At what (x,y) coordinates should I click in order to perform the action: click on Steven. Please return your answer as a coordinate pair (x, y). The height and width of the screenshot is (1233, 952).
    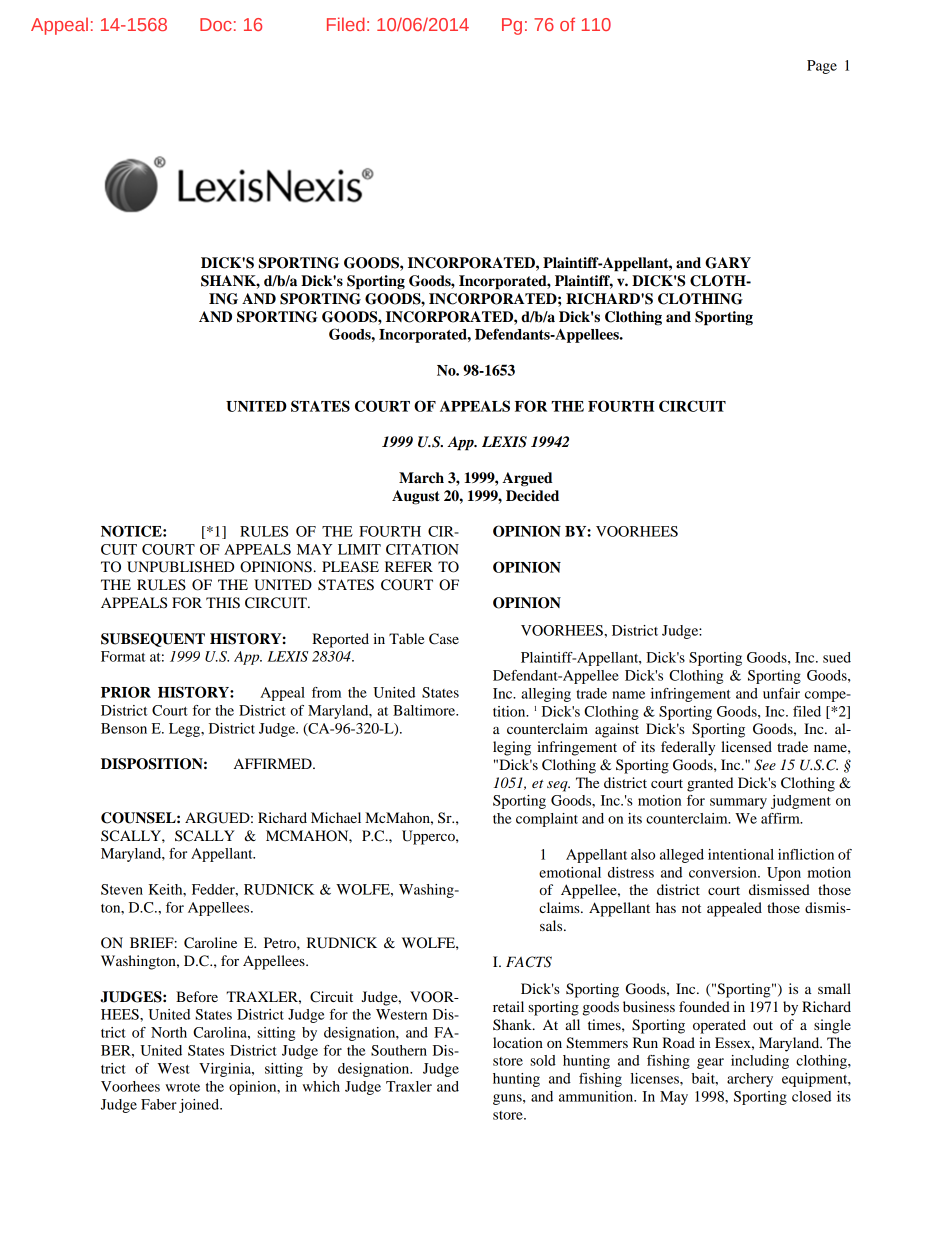
    Looking at the image, I should click on (122, 889).
